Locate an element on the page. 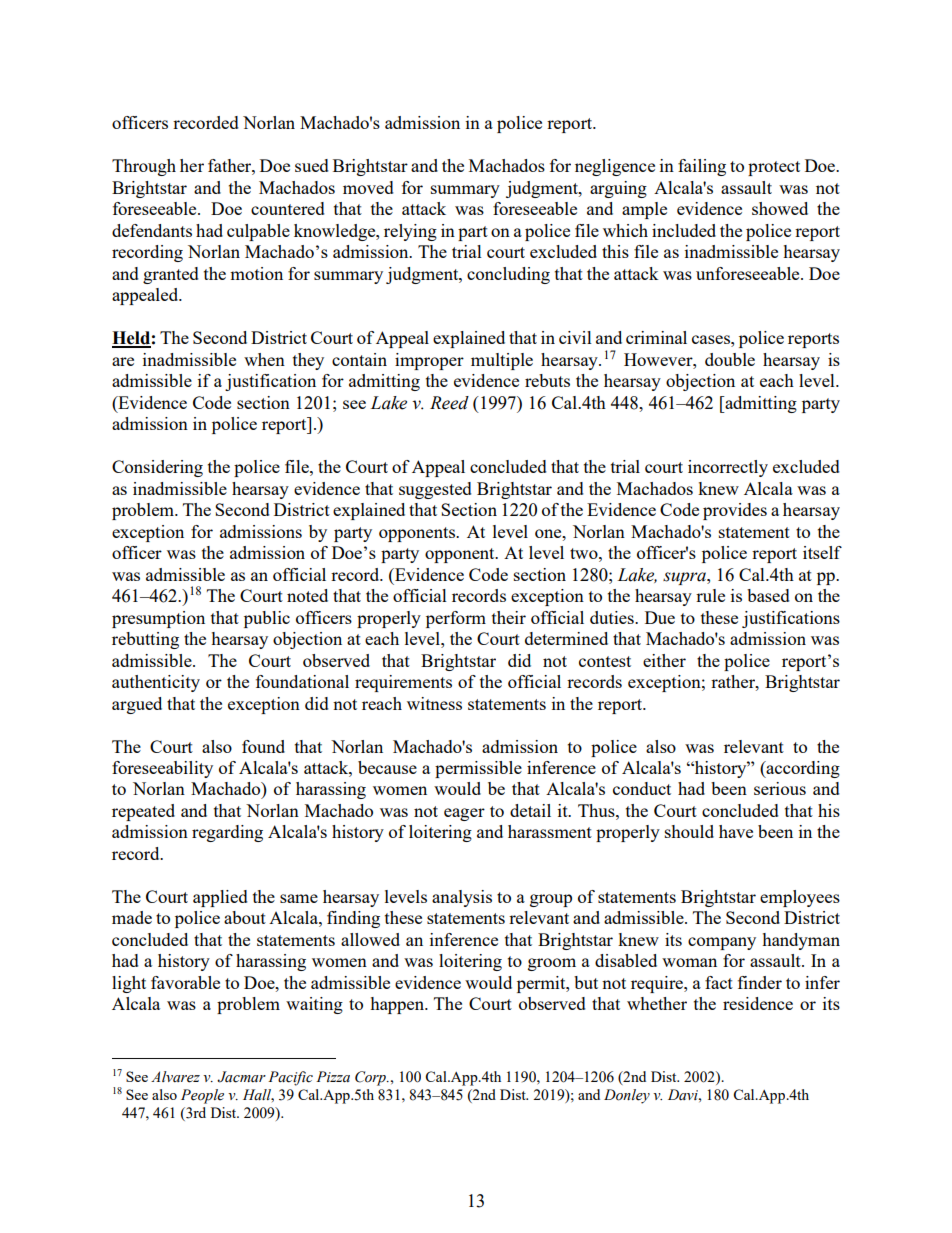 The height and width of the document is (1233, 952). double is located at coordinates (730, 359).
